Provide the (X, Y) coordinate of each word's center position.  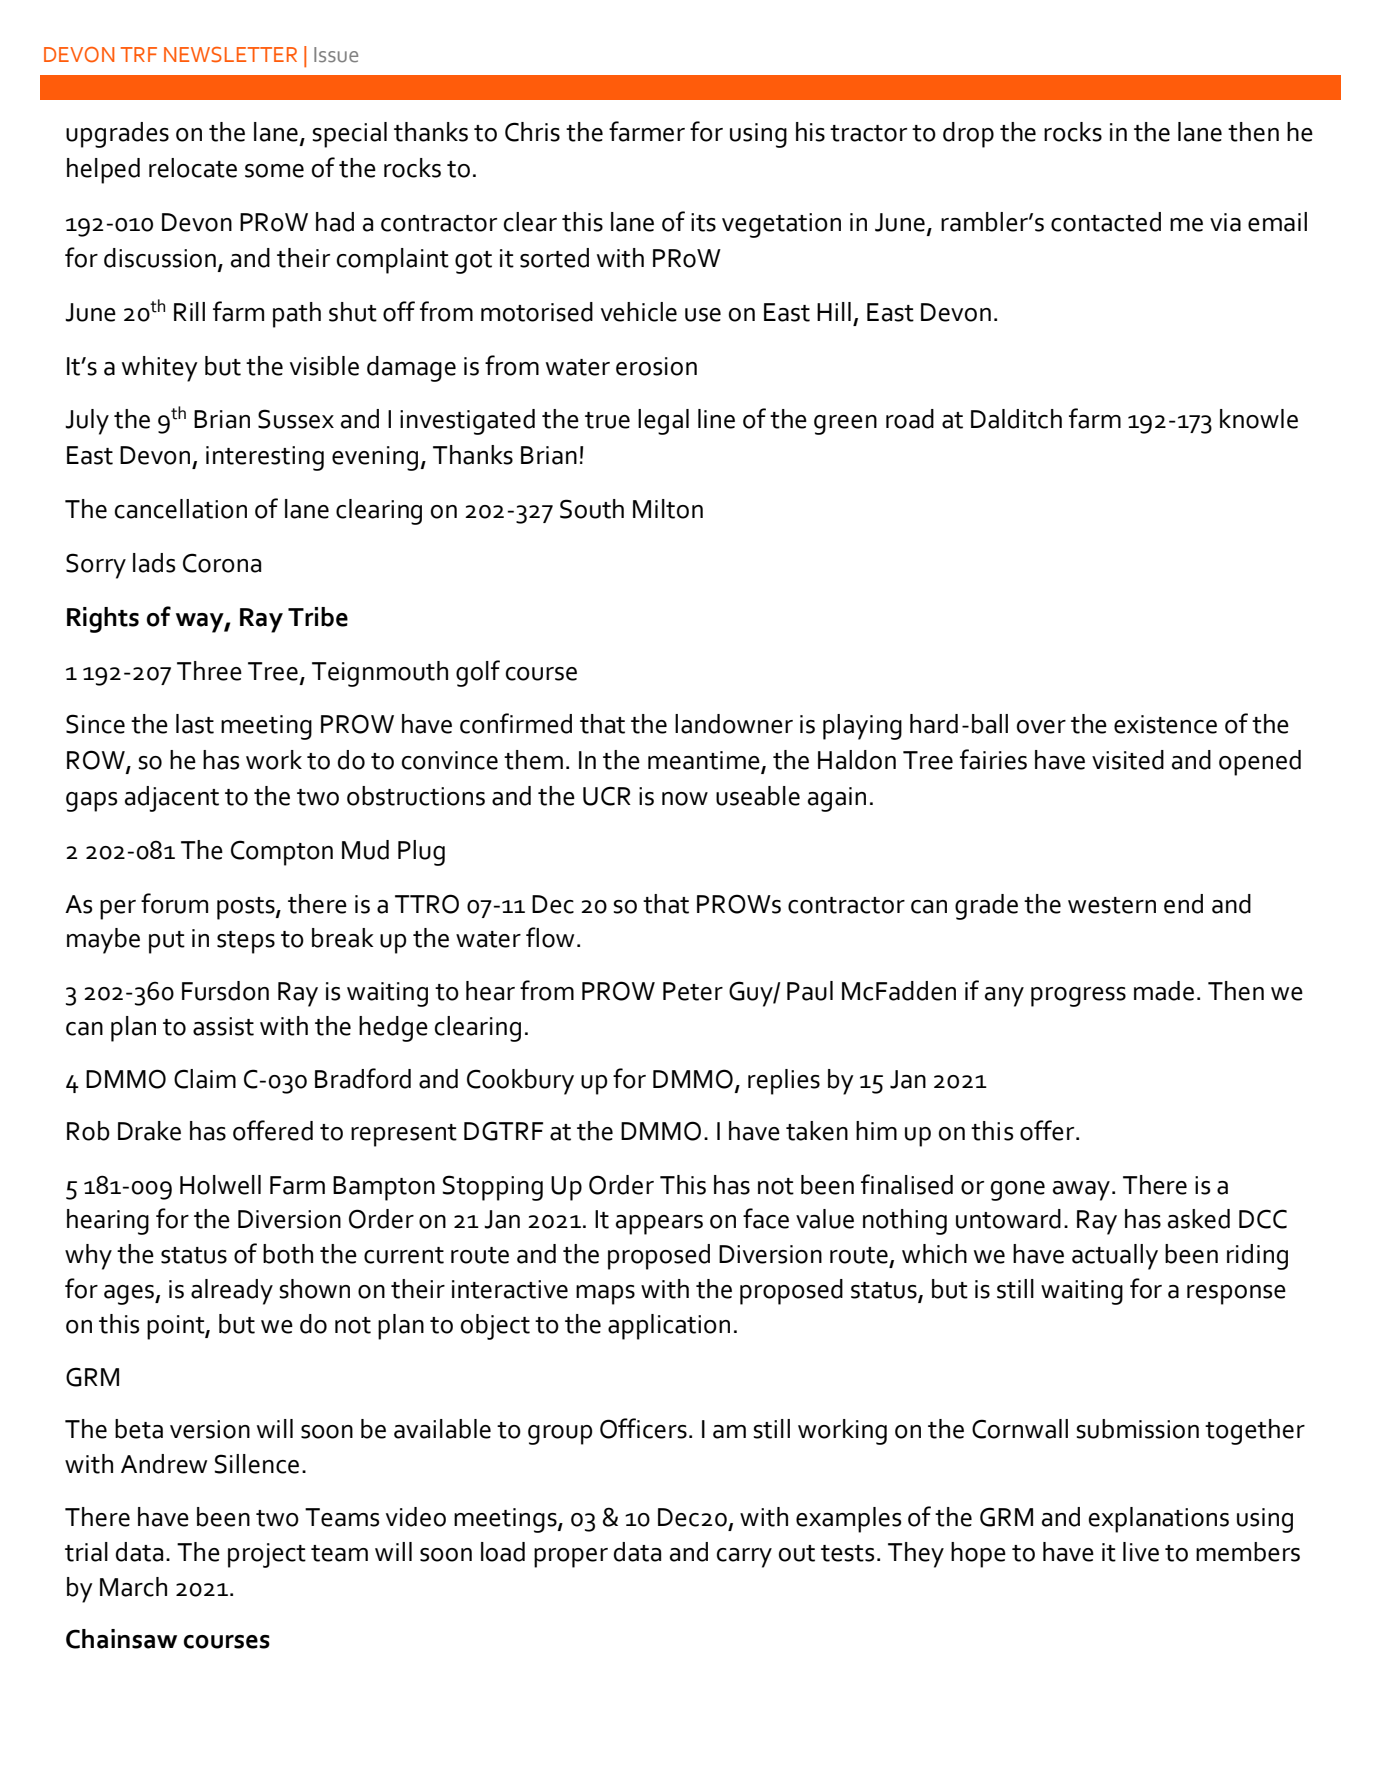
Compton (282, 853)
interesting (265, 458)
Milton (668, 509)
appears (659, 1225)
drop (968, 135)
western (1112, 905)
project (267, 1555)
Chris (532, 132)
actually (1115, 1257)
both (288, 1254)
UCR (607, 796)
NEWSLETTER (230, 55)
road (910, 419)
